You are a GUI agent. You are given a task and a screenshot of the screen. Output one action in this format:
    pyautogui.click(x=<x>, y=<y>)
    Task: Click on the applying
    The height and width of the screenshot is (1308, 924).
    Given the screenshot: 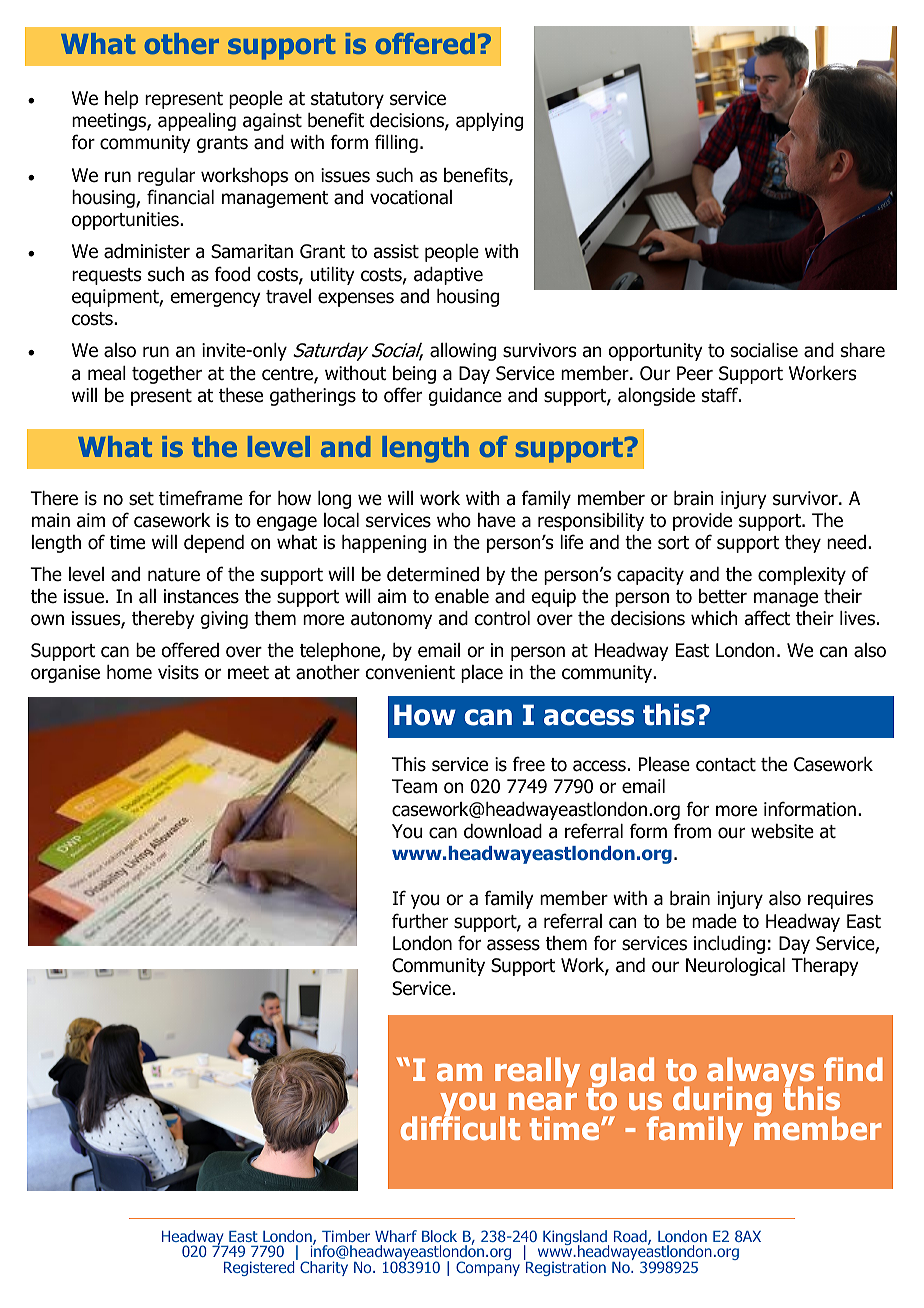 What is the action you would take?
    pyautogui.click(x=489, y=122)
